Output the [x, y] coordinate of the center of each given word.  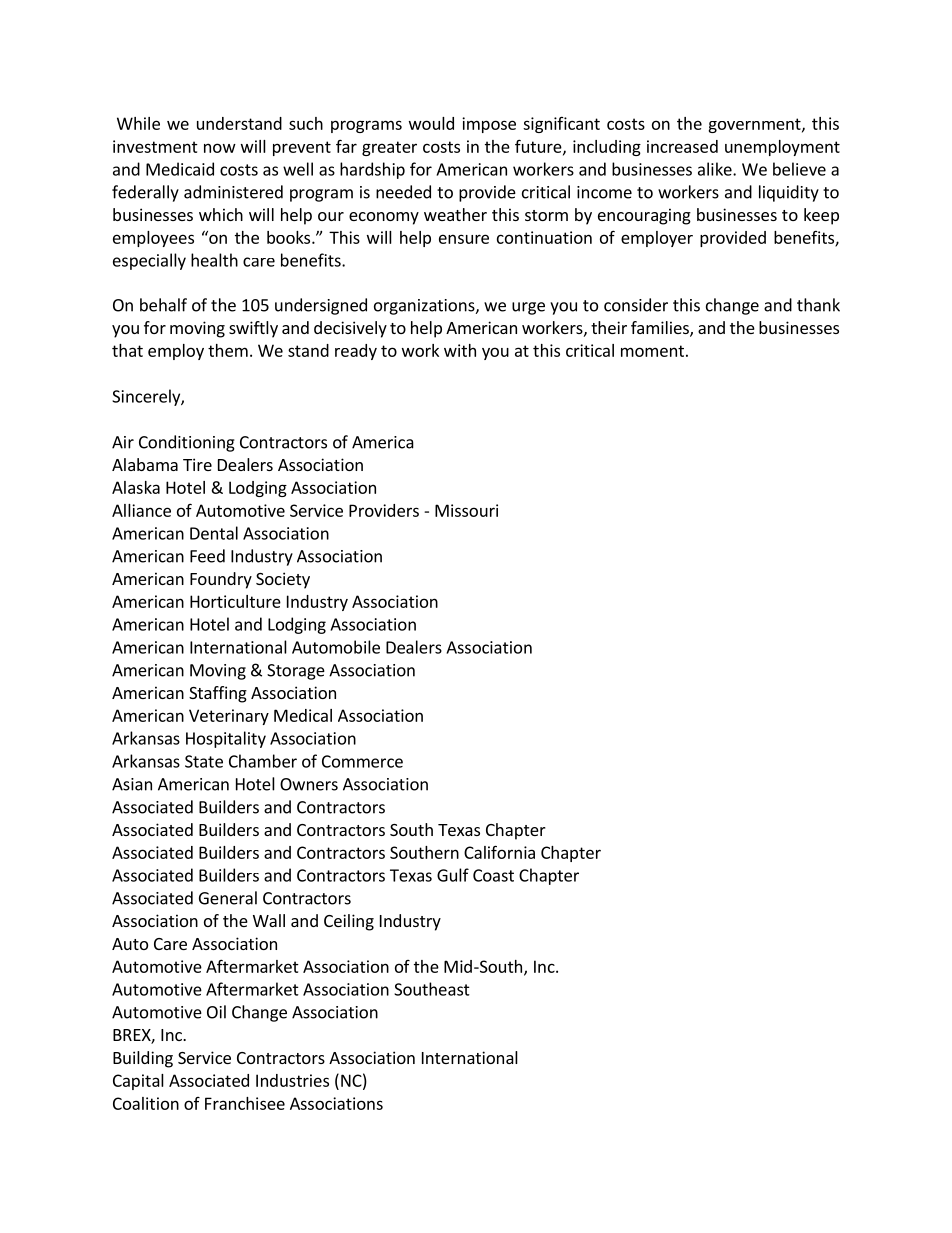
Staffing [218, 694]
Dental [214, 533]
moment [652, 351]
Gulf [453, 875]
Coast [493, 875]
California [499, 852]
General [228, 898]
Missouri [466, 510]
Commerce [362, 761]
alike [716, 169]
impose [489, 125]
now [220, 148]
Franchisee [245, 1103]
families [661, 329]
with [460, 350]
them [228, 350]
